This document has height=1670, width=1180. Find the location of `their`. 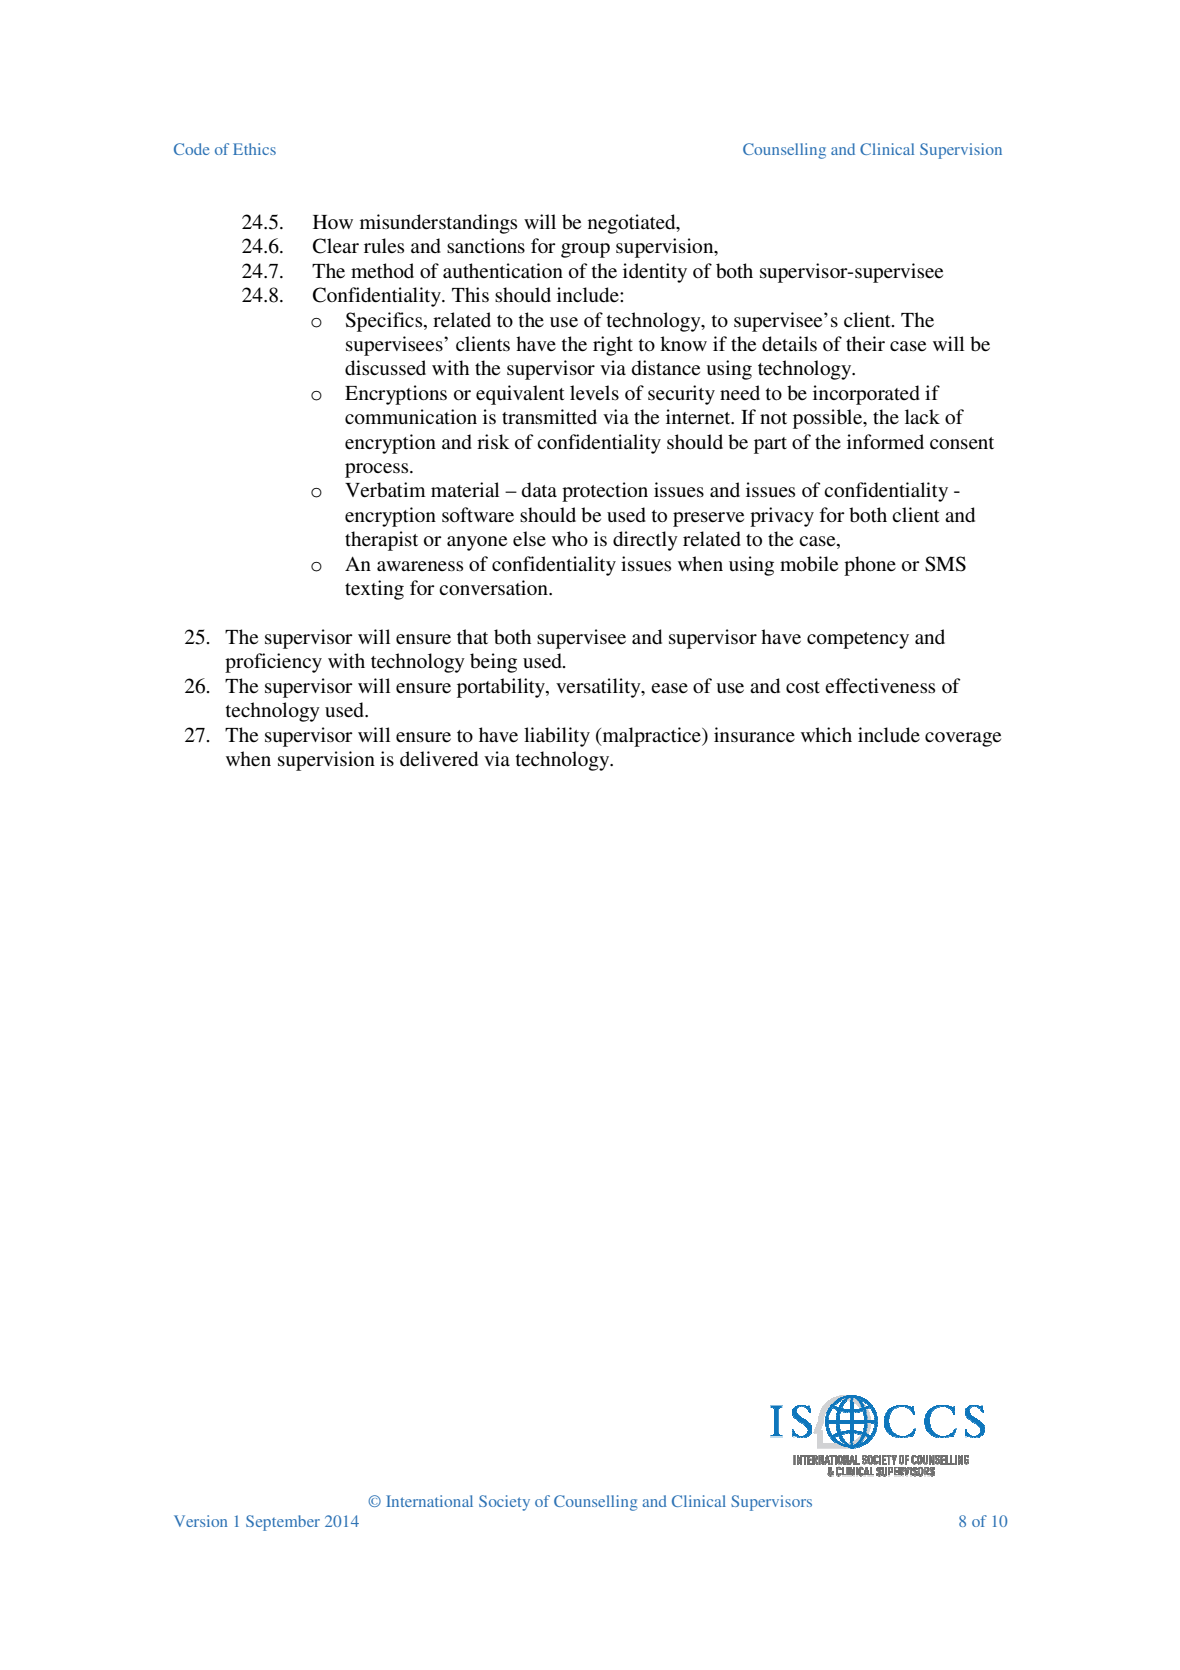

their is located at coordinates (865, 343).
